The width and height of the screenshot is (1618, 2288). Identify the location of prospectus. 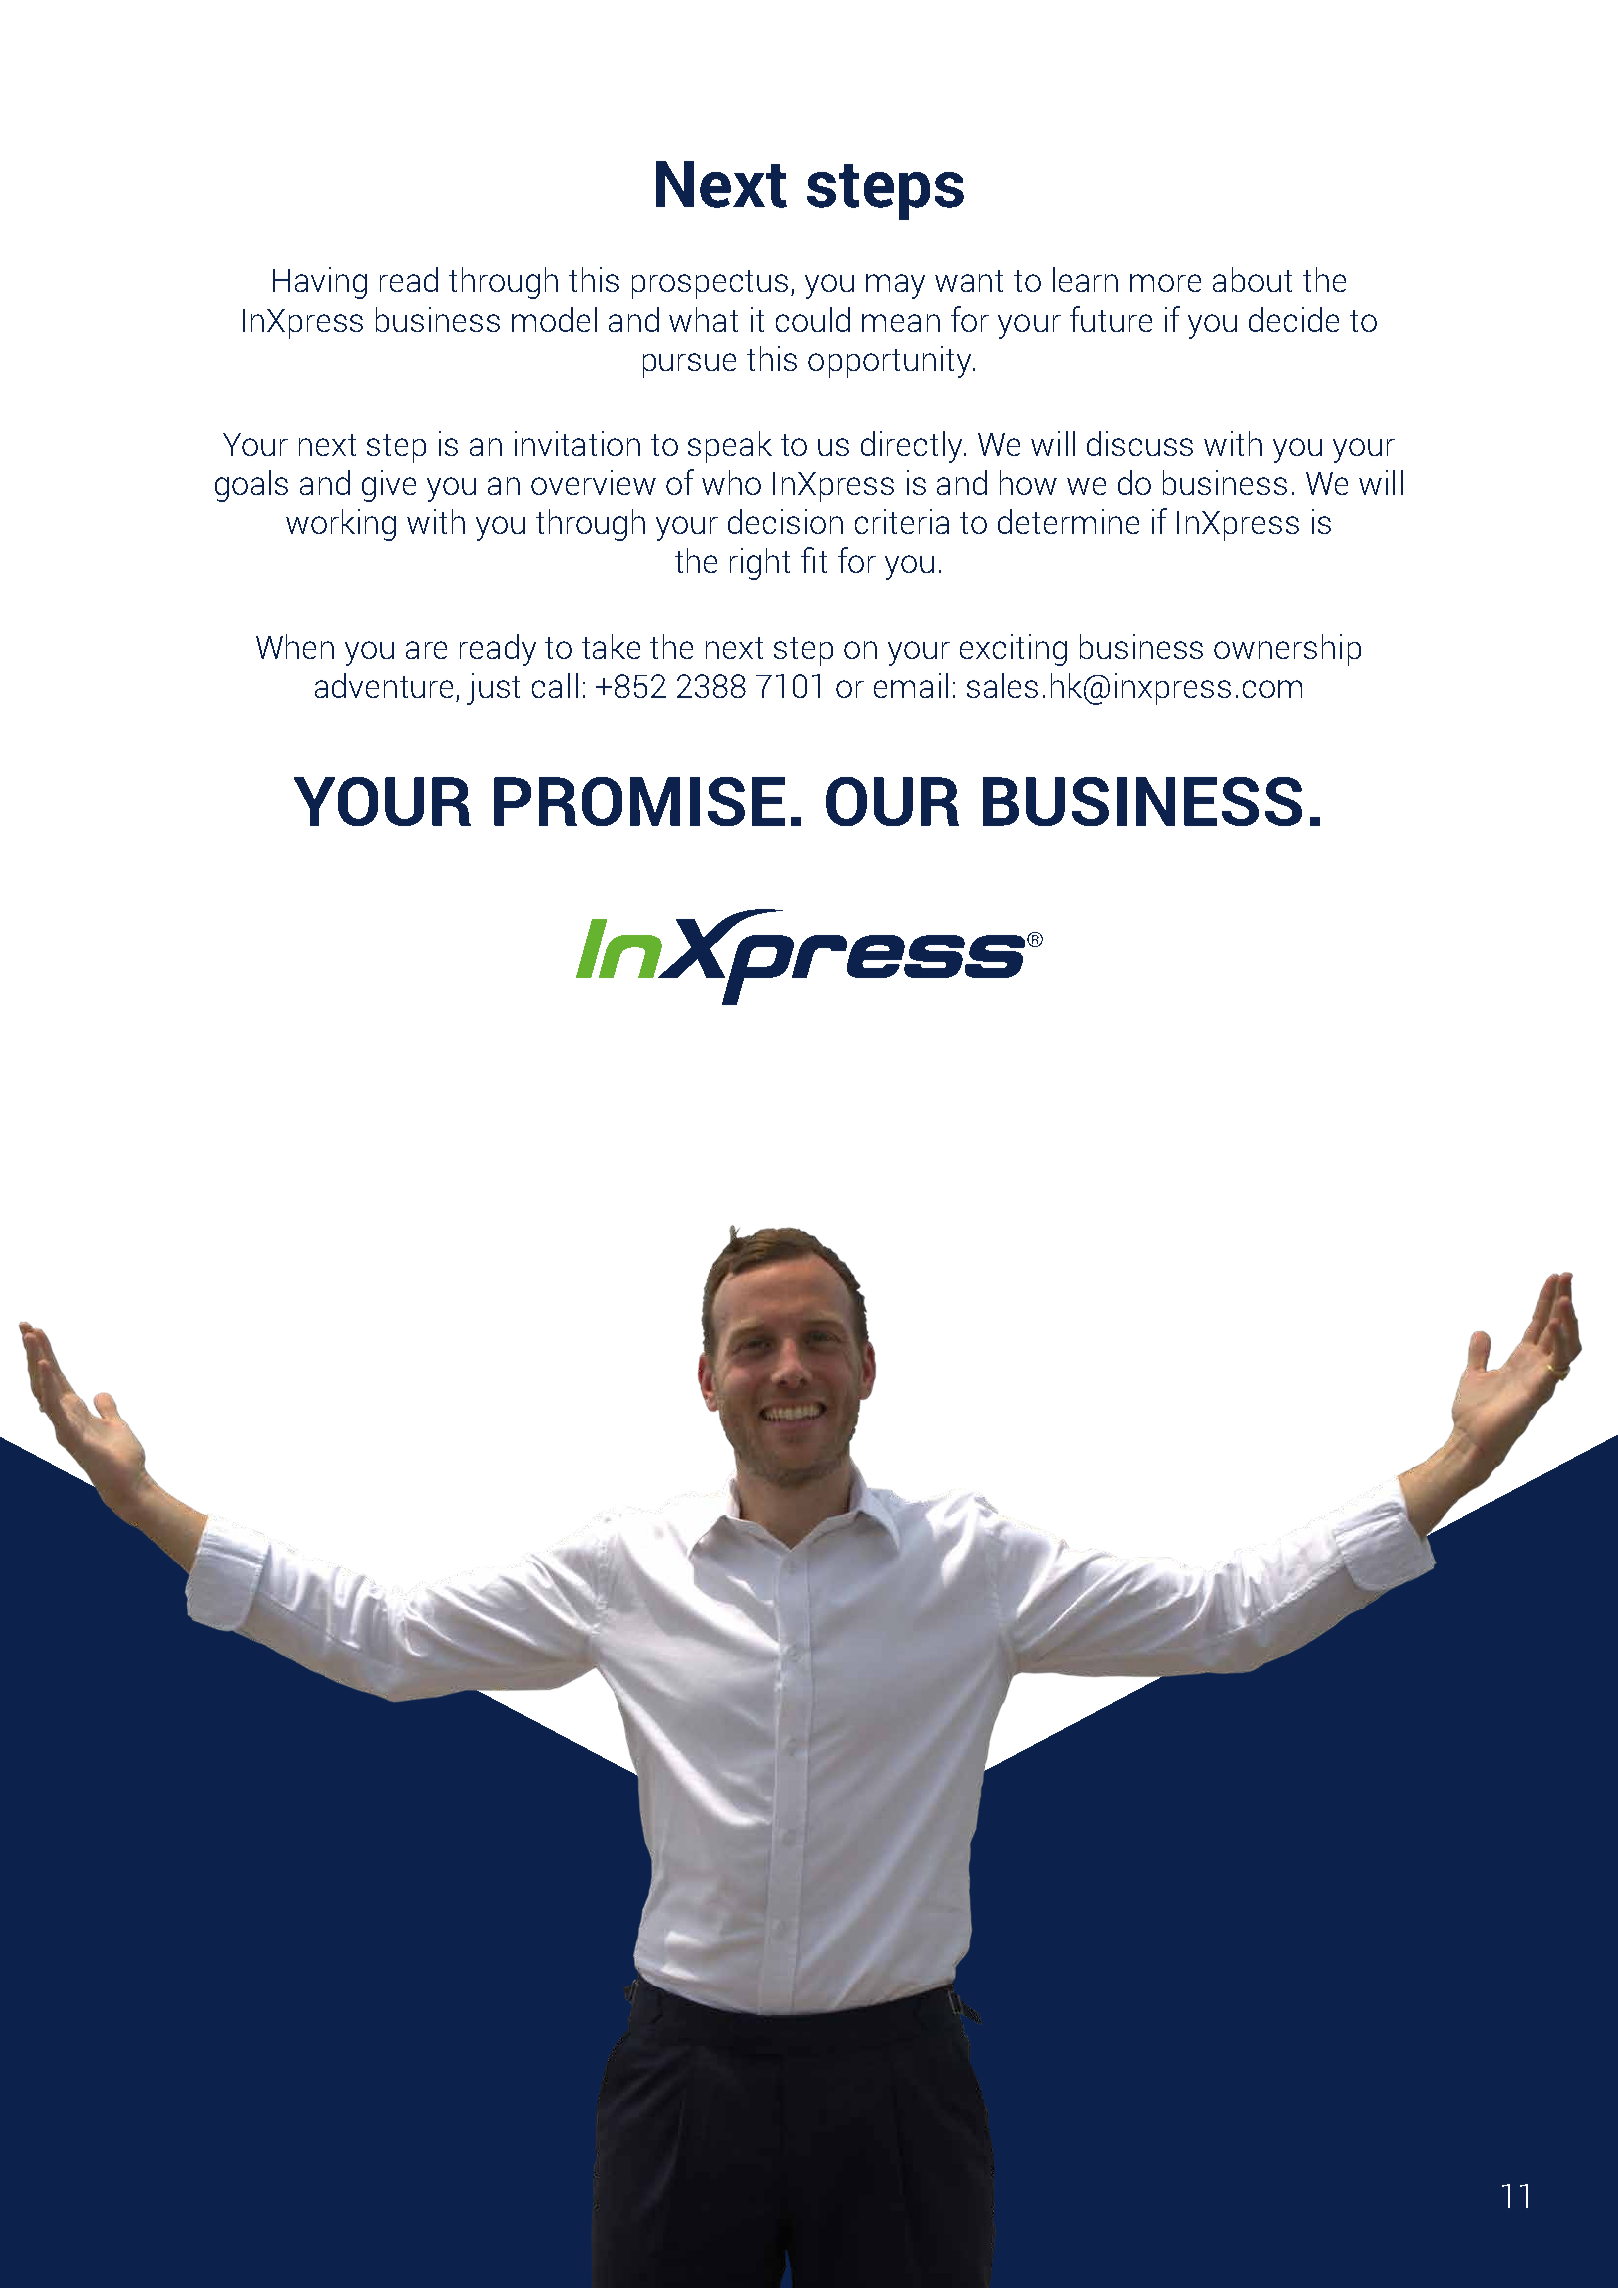
(710, 284).
